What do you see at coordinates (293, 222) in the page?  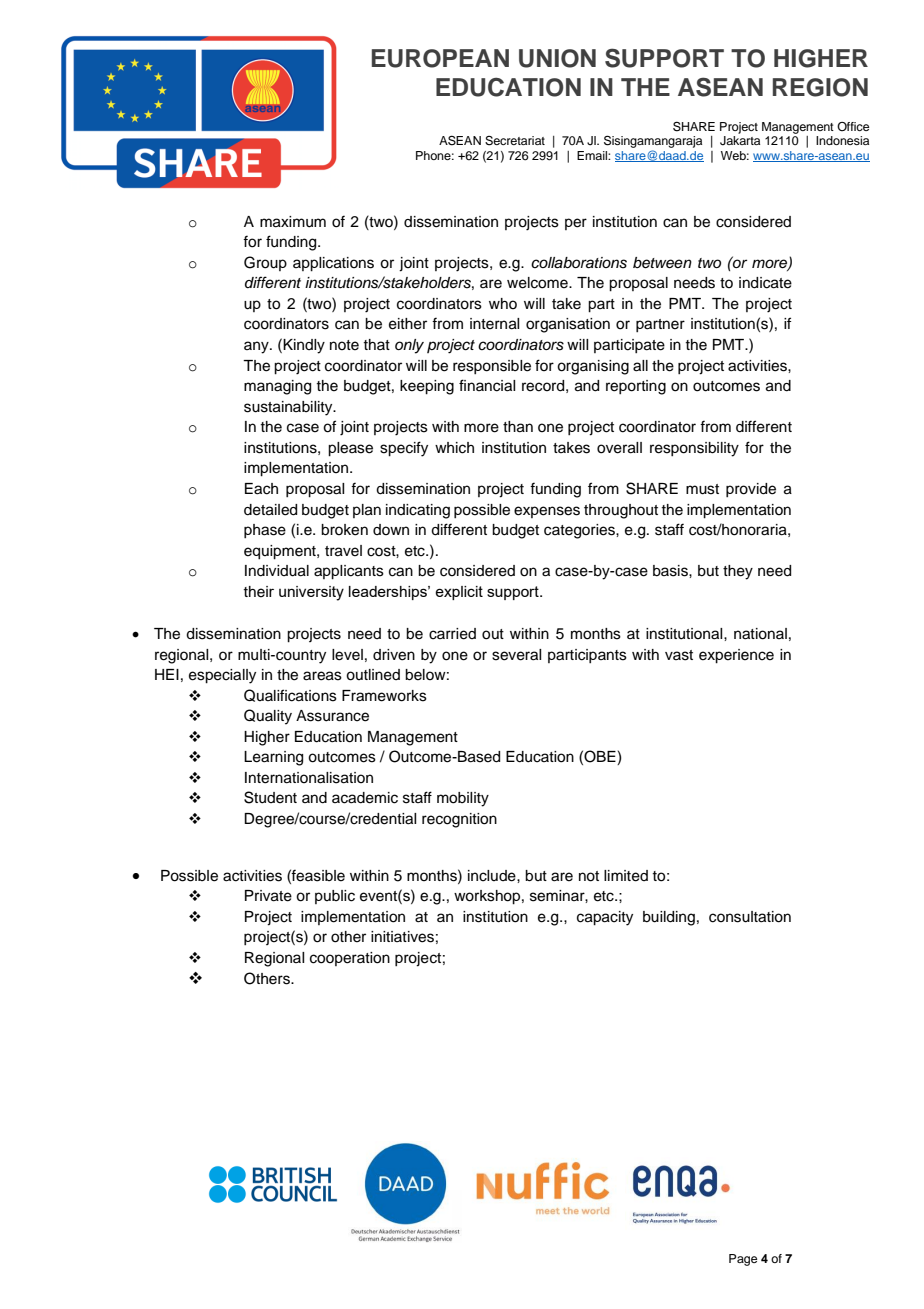 I see `maximum` at bounding box center [293, 222].
